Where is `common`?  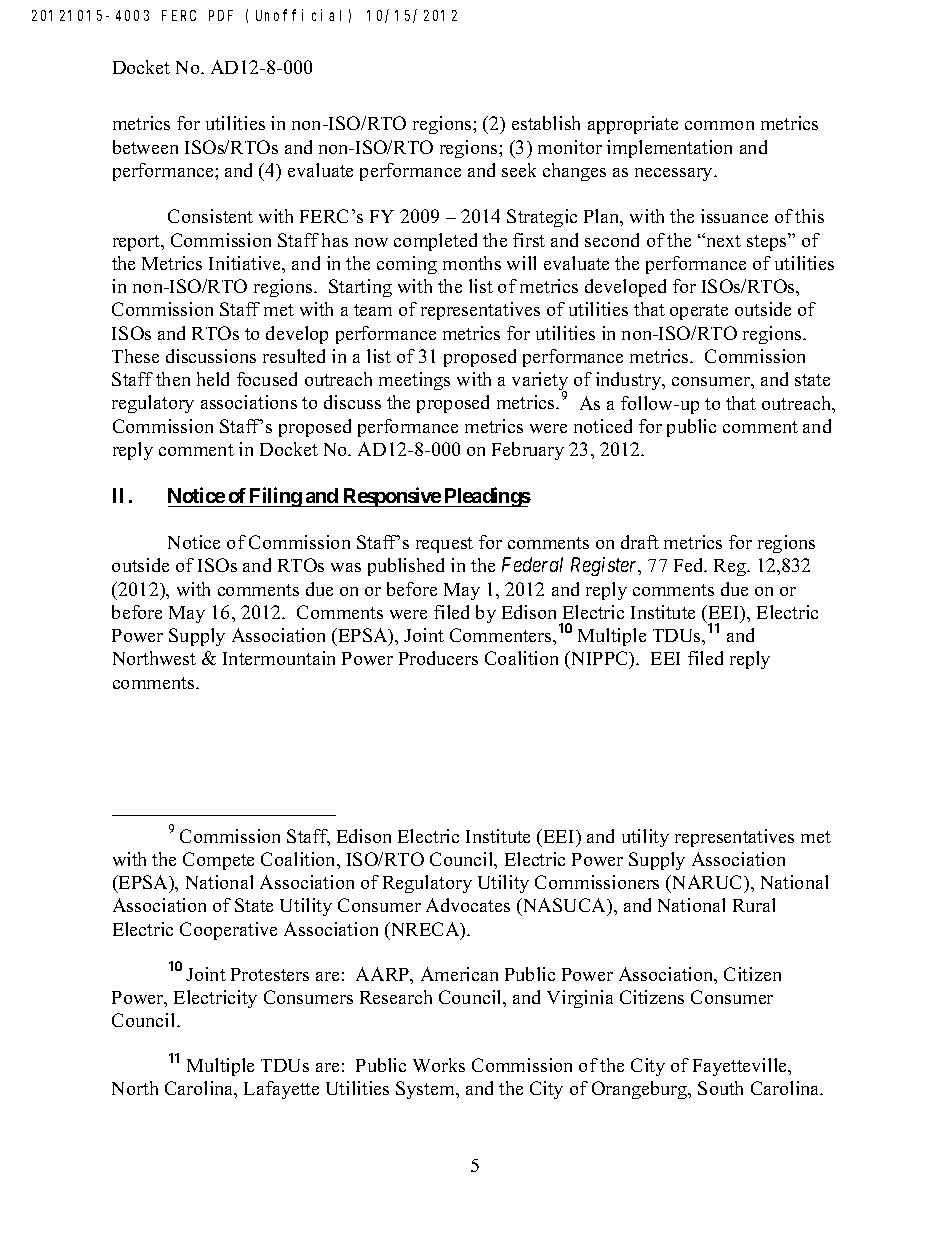 common is located at coordinates (719, 125).
